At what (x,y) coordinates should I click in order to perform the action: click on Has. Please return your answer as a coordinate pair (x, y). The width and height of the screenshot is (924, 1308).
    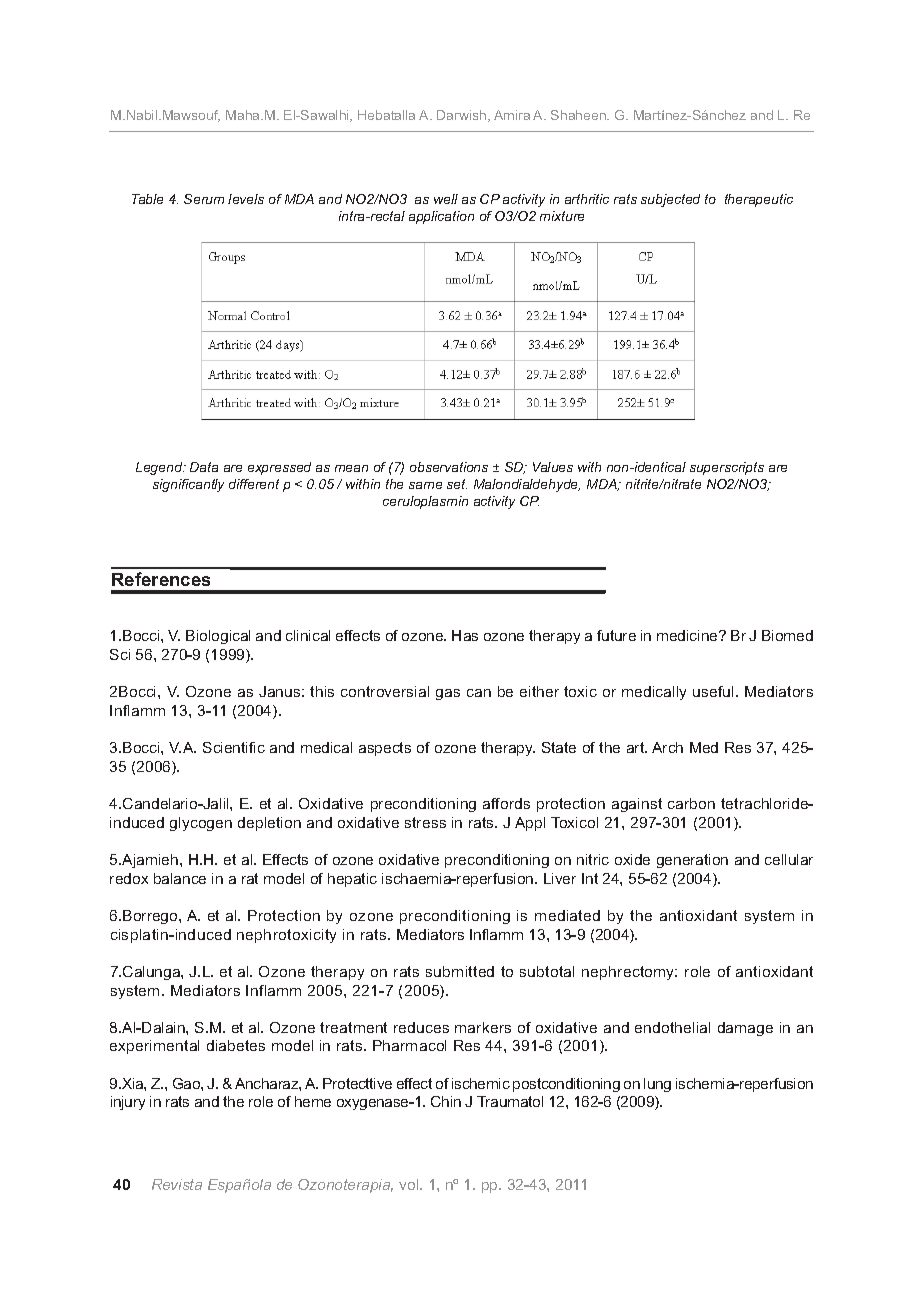
    Looking at the image, I should click on (465, 635).
